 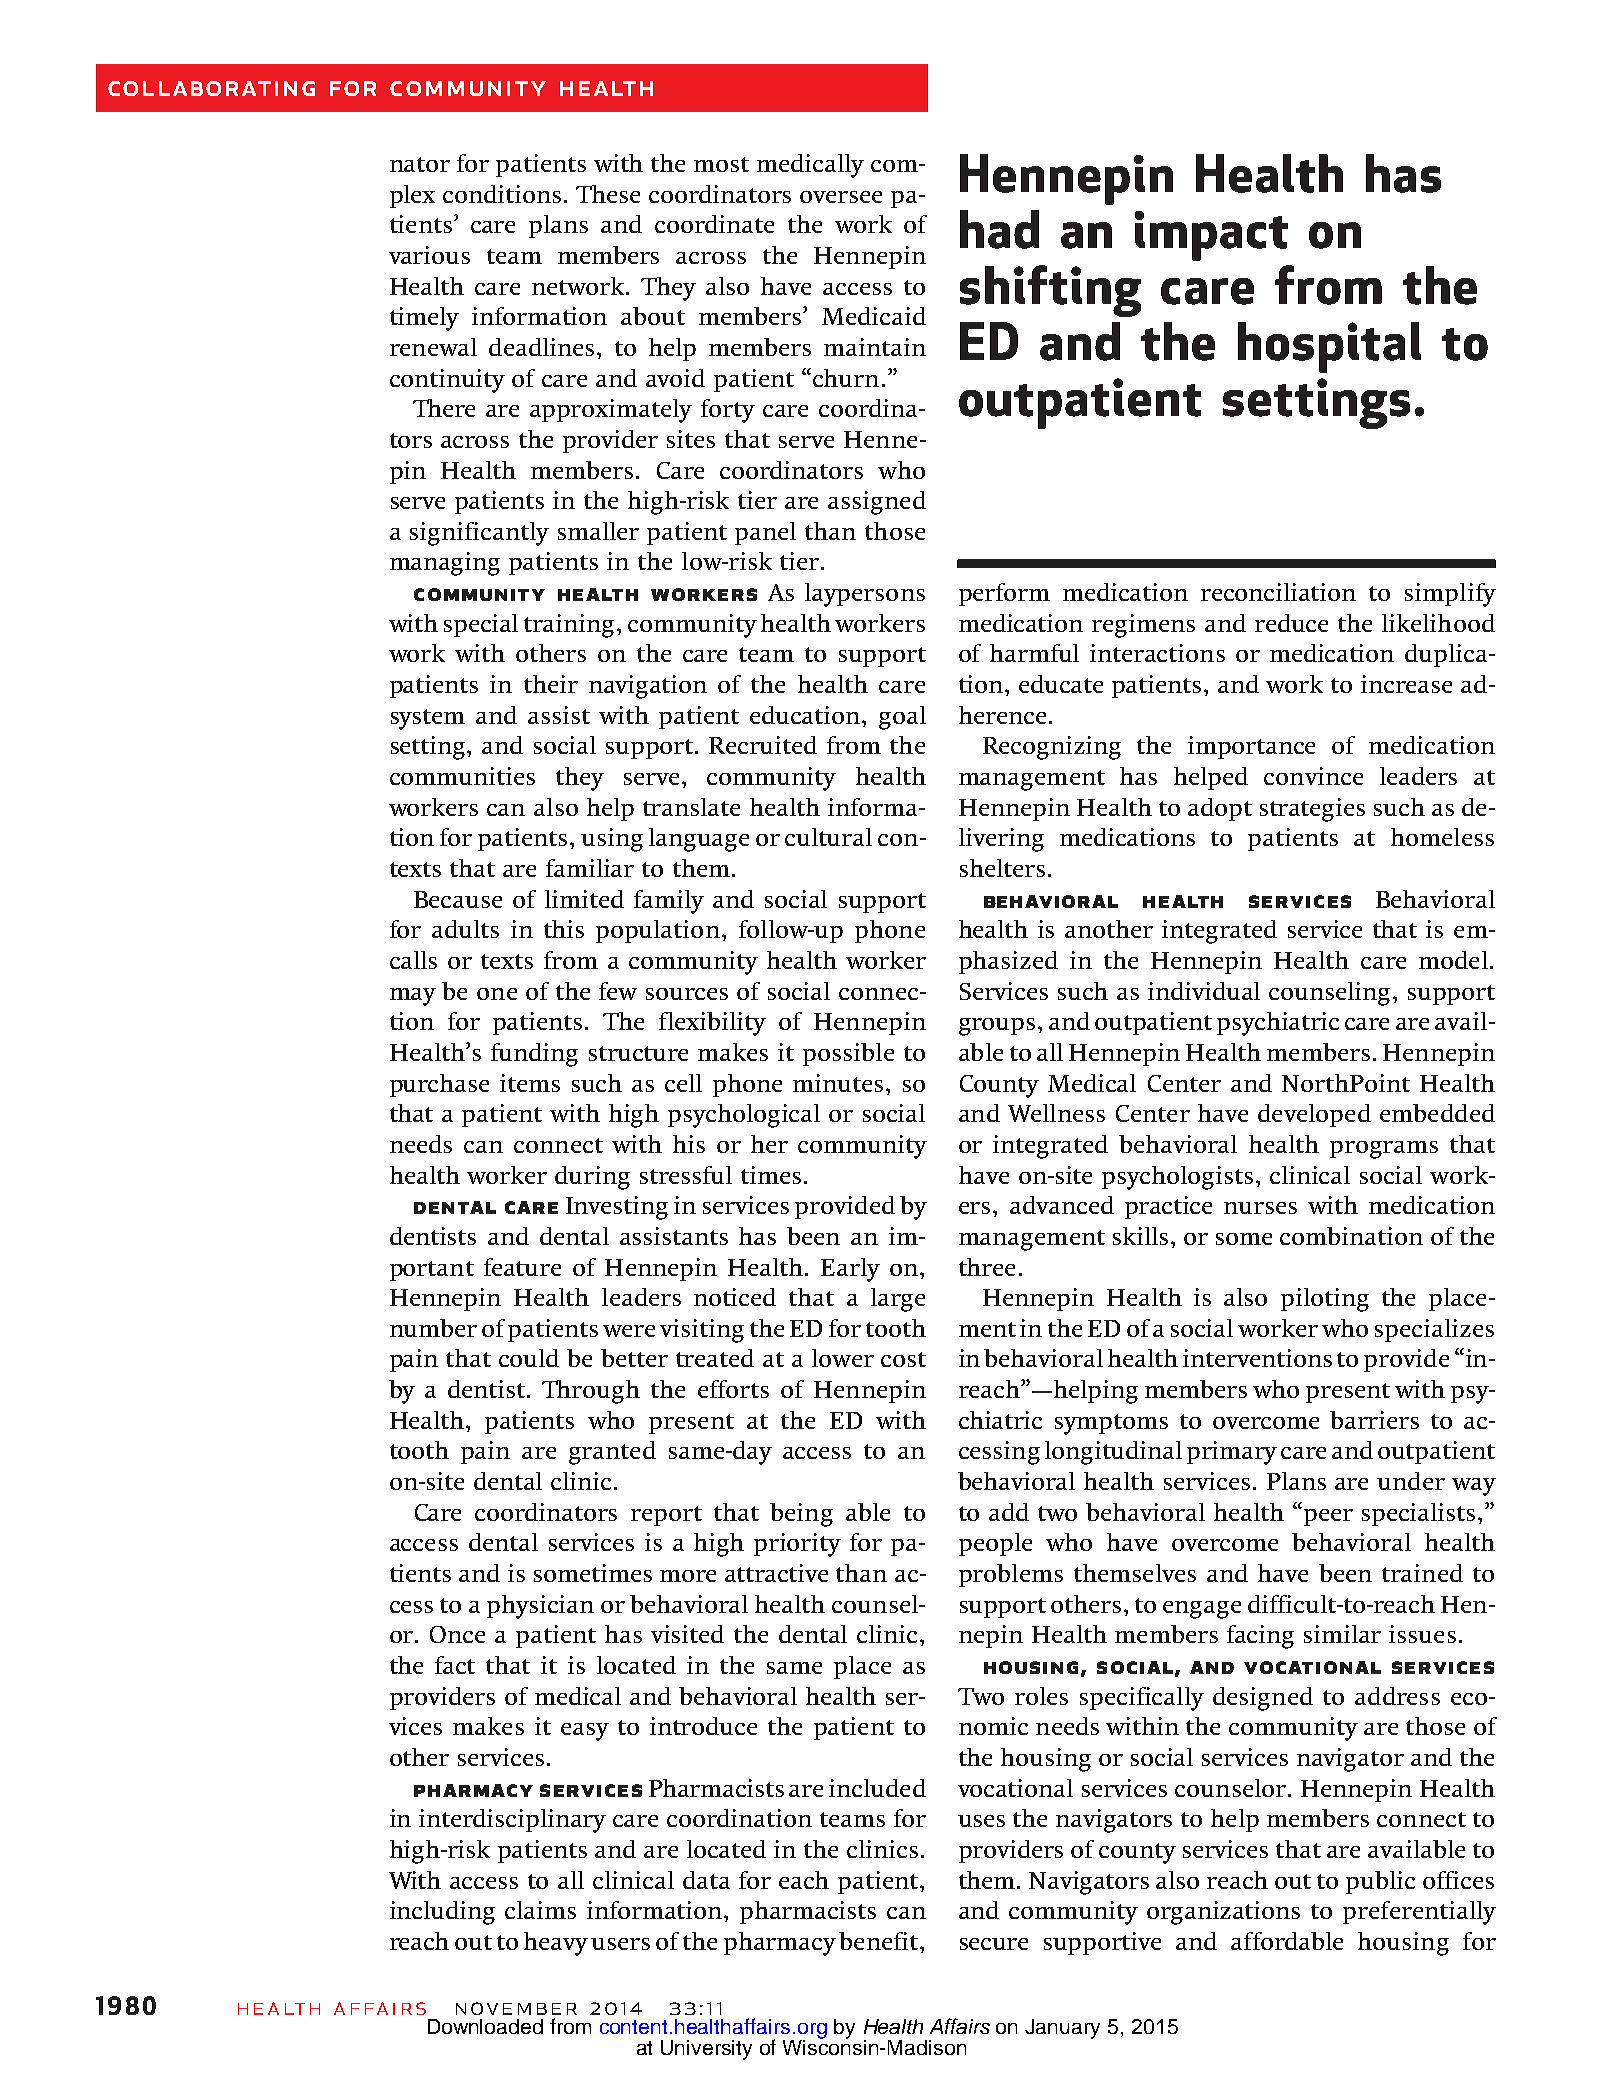 I want to click on including, so click(x=442, y=1913).
